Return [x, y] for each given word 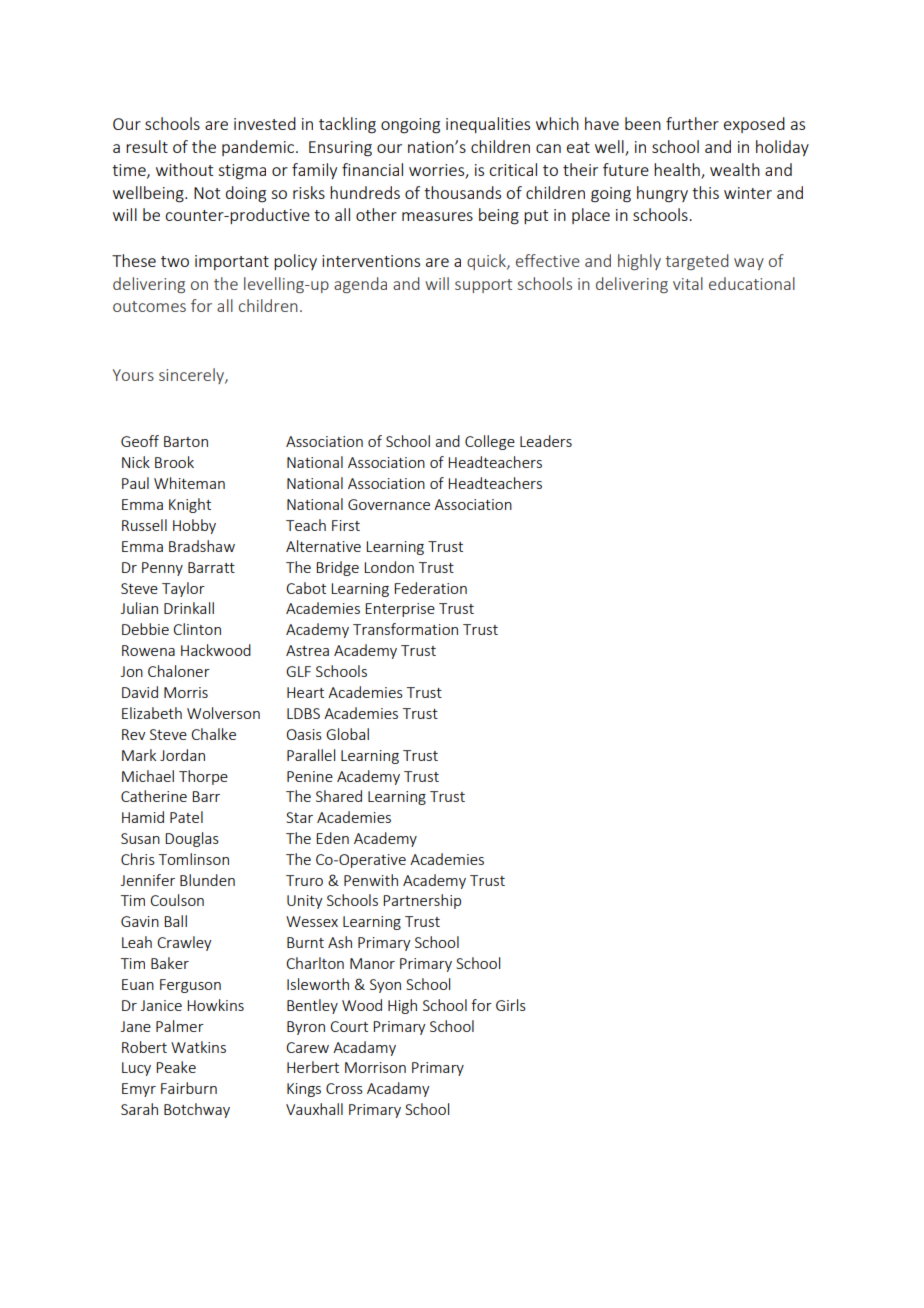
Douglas [192, 839]
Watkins [198, 1047]
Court [349, 1026]
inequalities [488, 125]
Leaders [546, 441]
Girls [511, 1005]
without [184, 169]
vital [688, 283]
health [678, 171]
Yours [133, 375]
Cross [344, 1088]
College [490, 442]
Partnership [422, 901]
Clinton [197, 629]
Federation [430, 588]
